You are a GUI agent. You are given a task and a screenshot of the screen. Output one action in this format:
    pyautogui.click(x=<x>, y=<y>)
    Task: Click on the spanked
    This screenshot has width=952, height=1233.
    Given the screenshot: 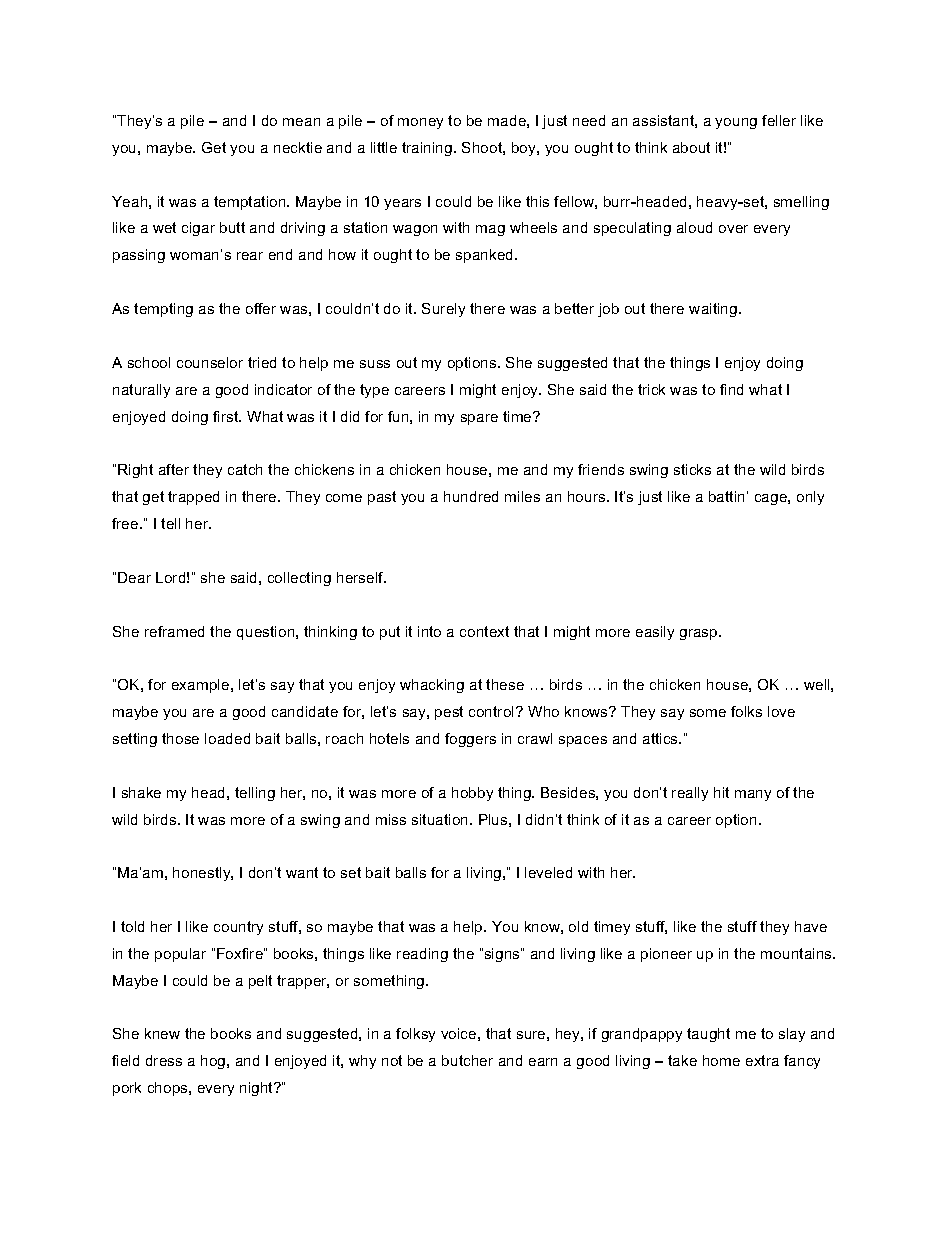 What is the action you would take?
    pyautogui.click(x=486, y=256)
